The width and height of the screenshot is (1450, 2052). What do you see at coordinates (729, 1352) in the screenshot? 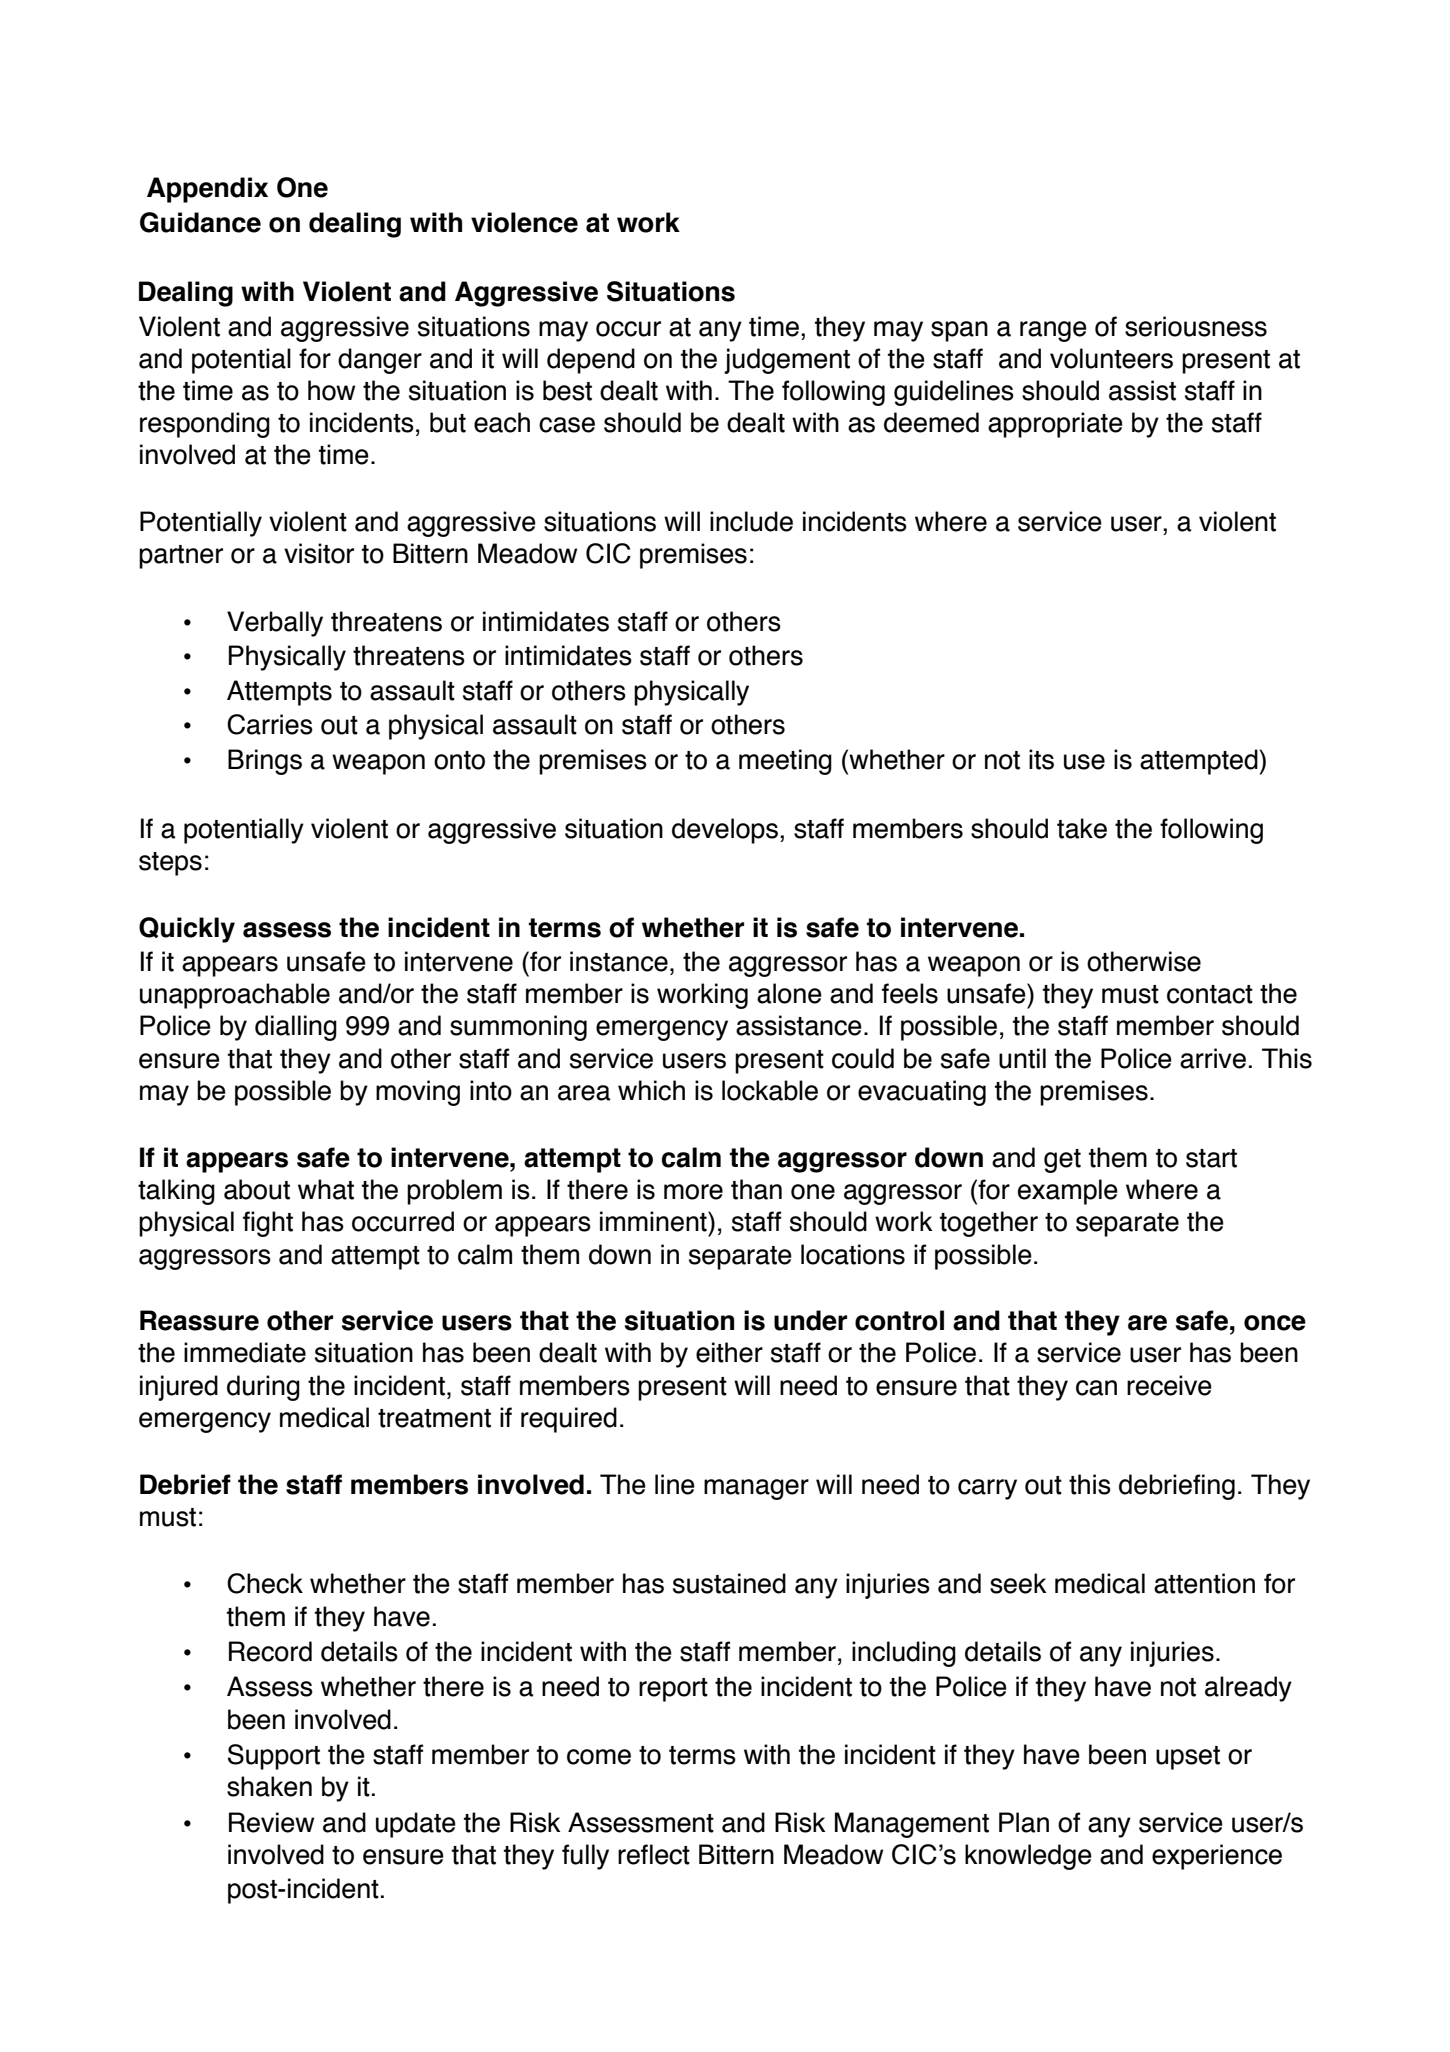
I see `either` at bounding box center [729, 1352].
